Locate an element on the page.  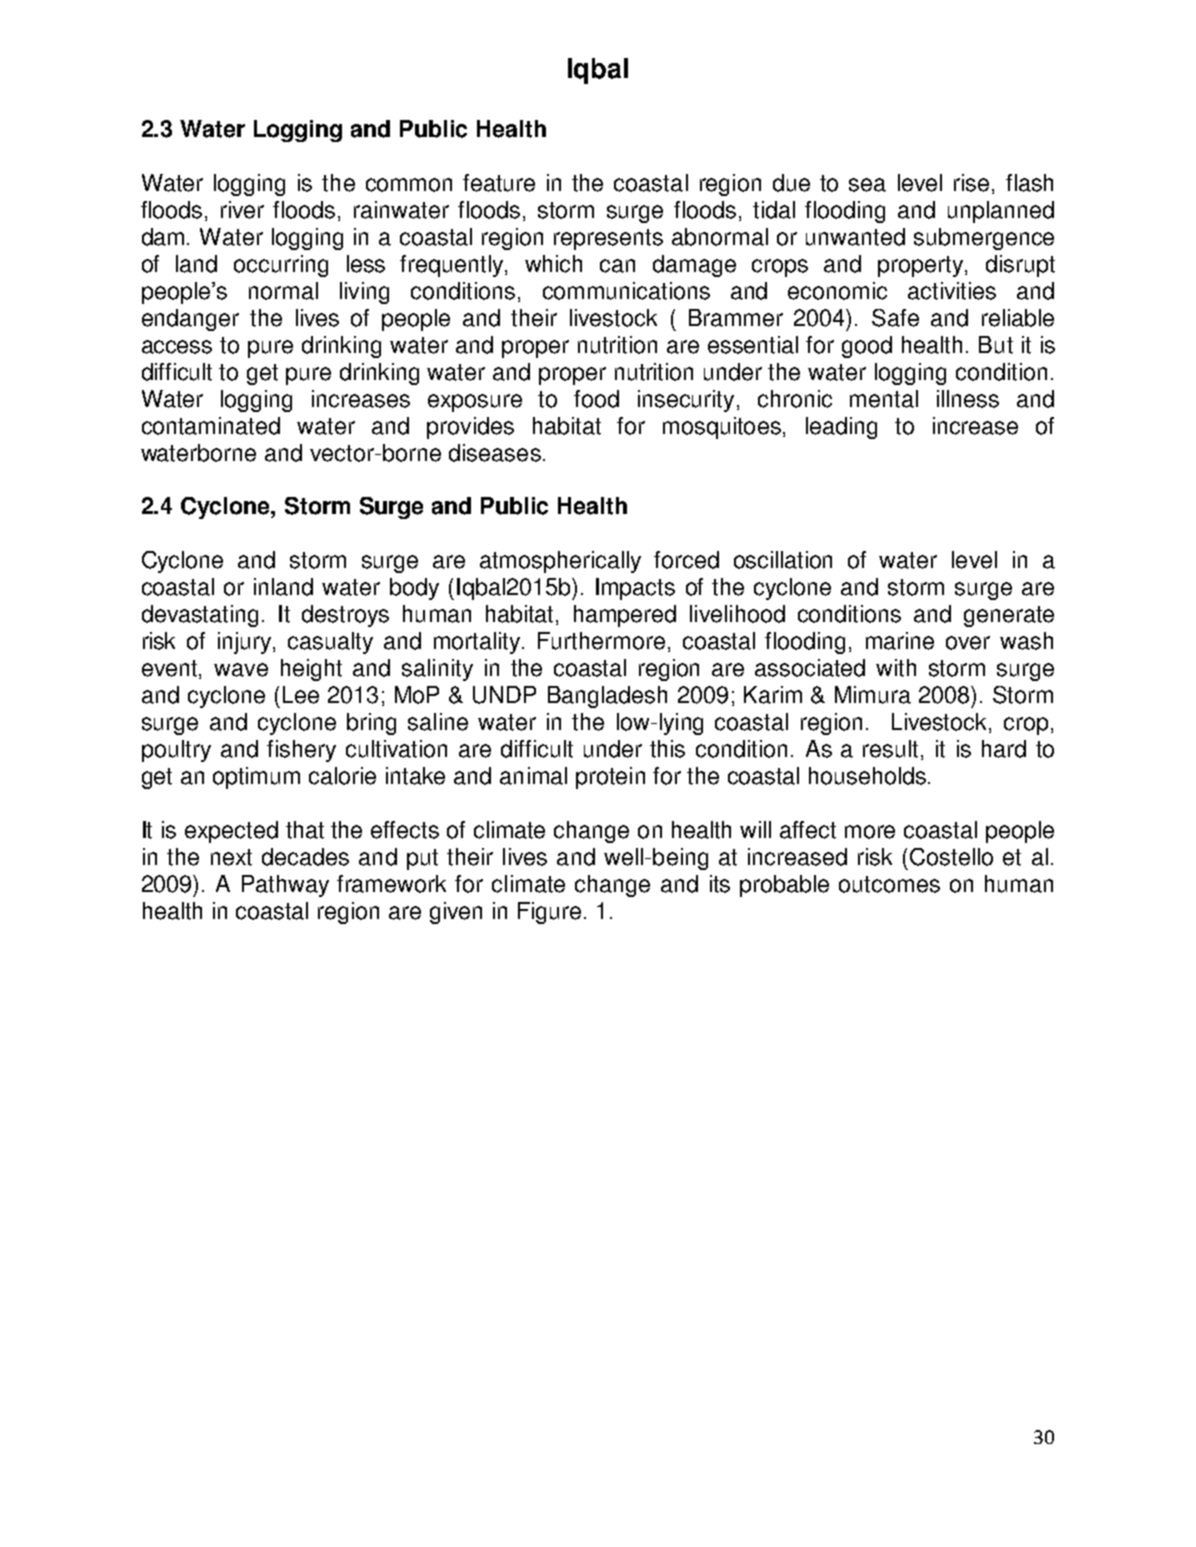
represents is located at coordinates (608, 239).
